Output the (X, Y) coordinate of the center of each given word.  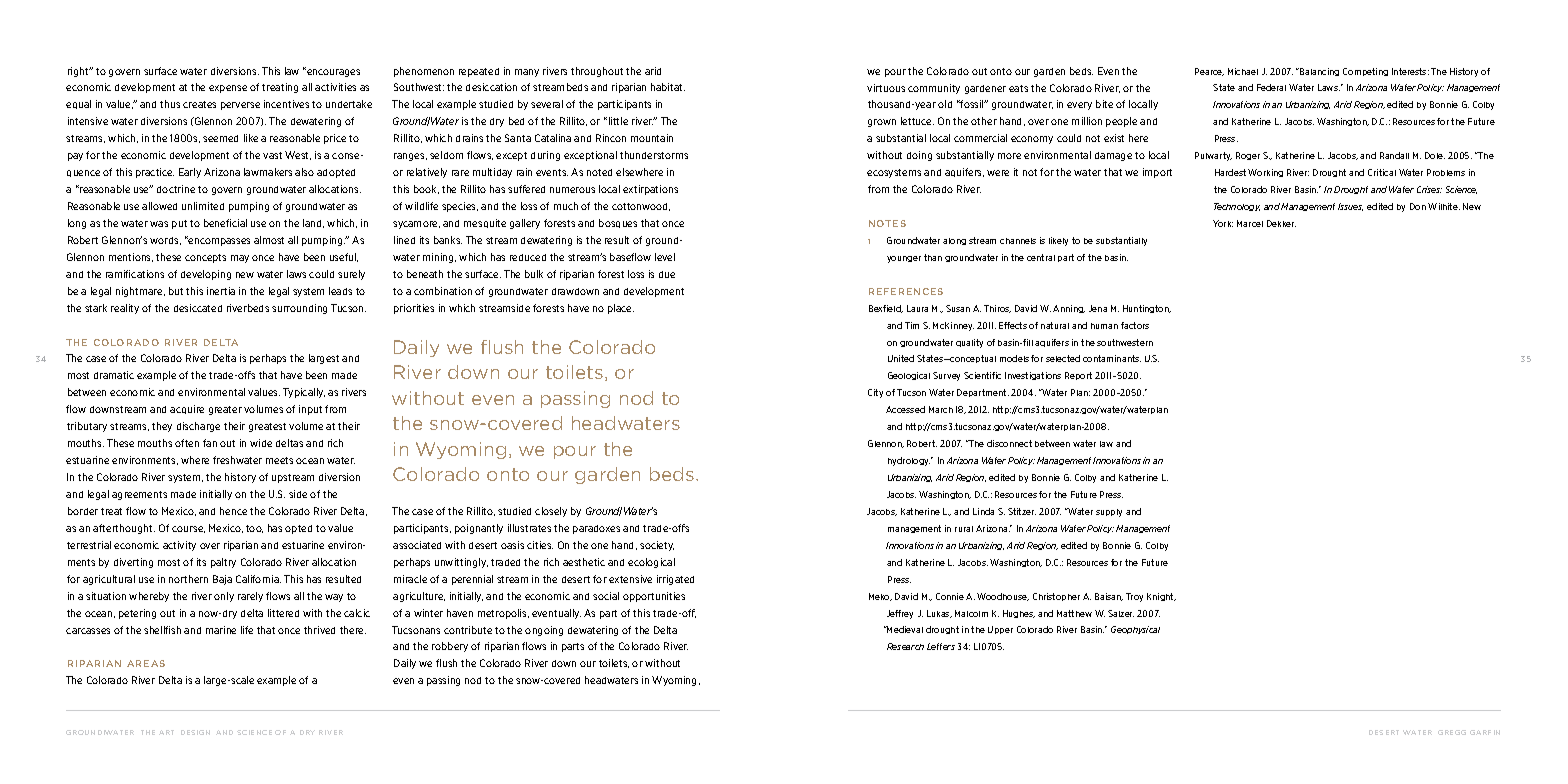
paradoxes (596, 529)
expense (228, 89)
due (667, 274)
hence (233, 511)
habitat (668, 87)
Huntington (1147, 309)
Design (195, 732)
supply (1109, 513)
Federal (1271, 87)
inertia (221, 291)
